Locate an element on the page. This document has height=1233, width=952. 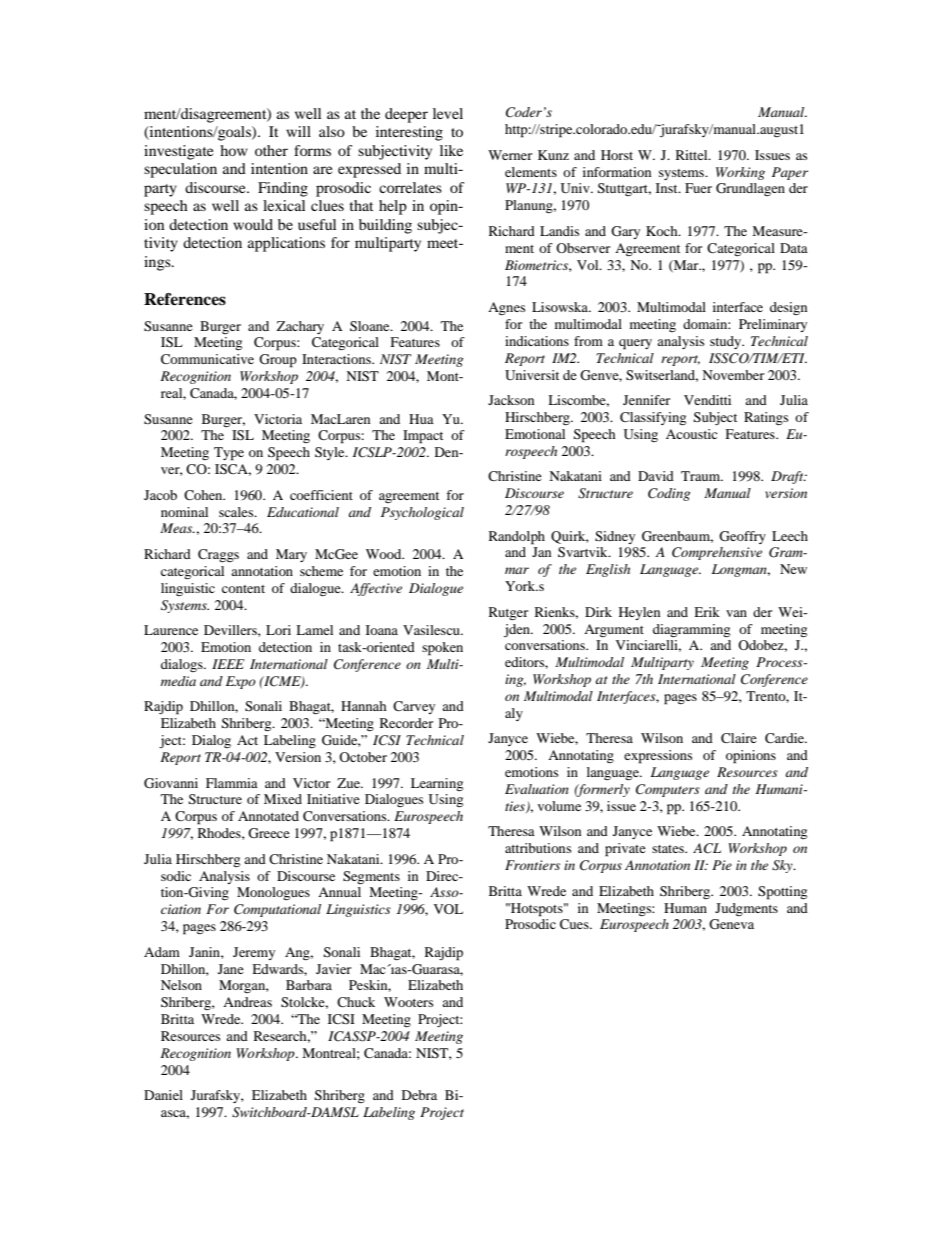
Expo is located at coordinates (241, 682).
